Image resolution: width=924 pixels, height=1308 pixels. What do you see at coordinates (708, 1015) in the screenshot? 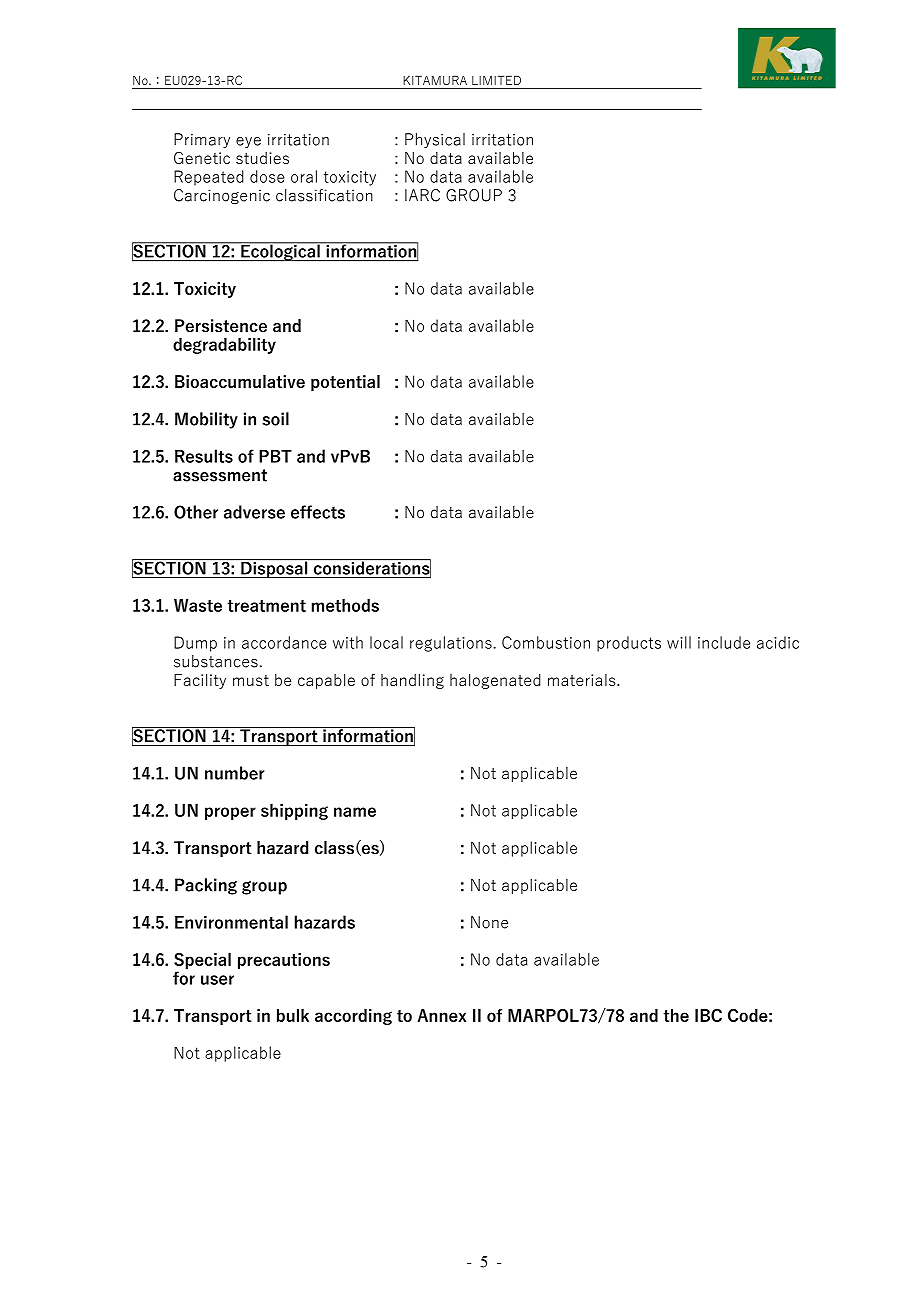
I see `IBC` at bounding box center [708, 1015].
